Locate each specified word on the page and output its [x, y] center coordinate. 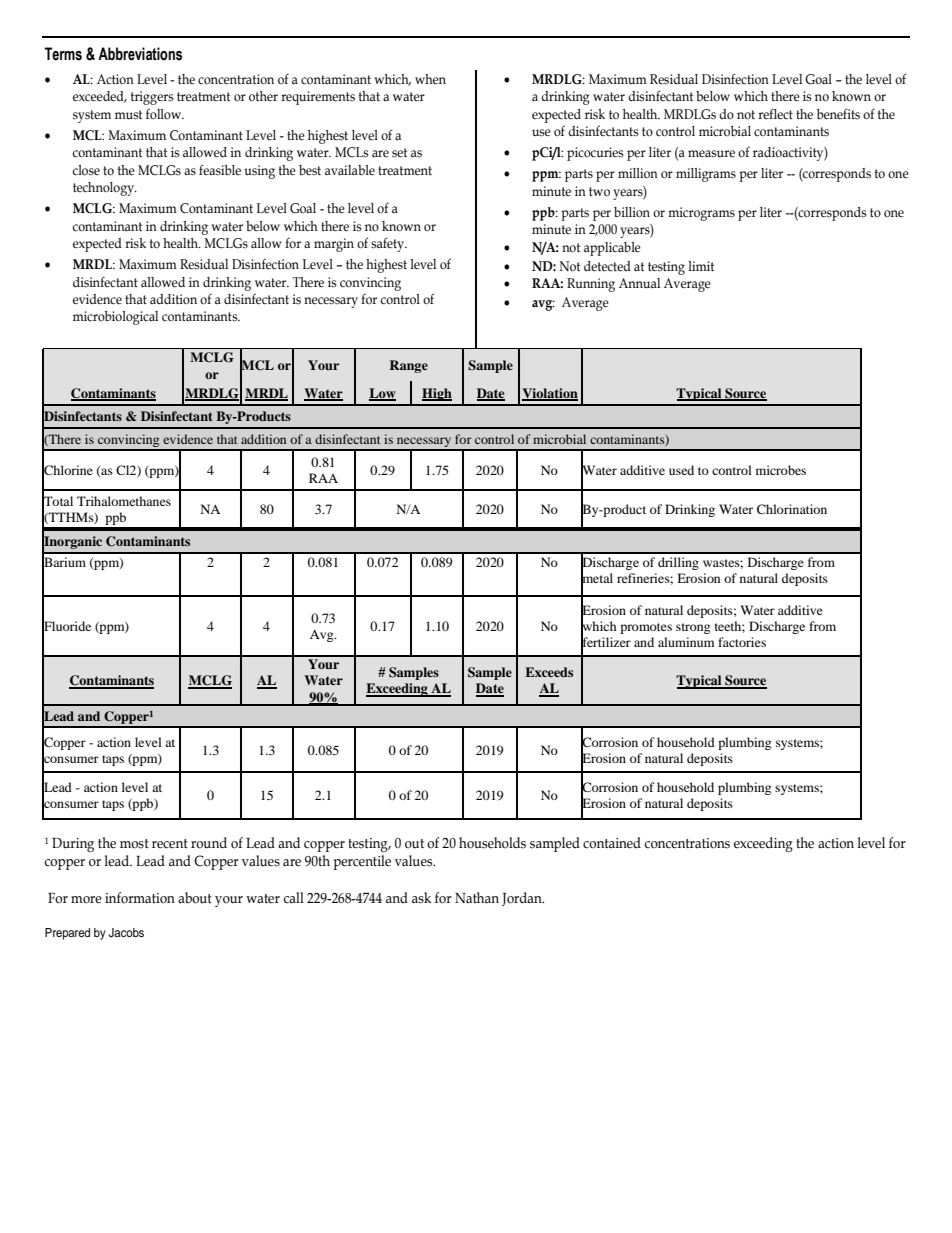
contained [612, 843]
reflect [775, 114]
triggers [152, 98]
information [140, 898]
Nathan [477, 898]
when [430, 79]
